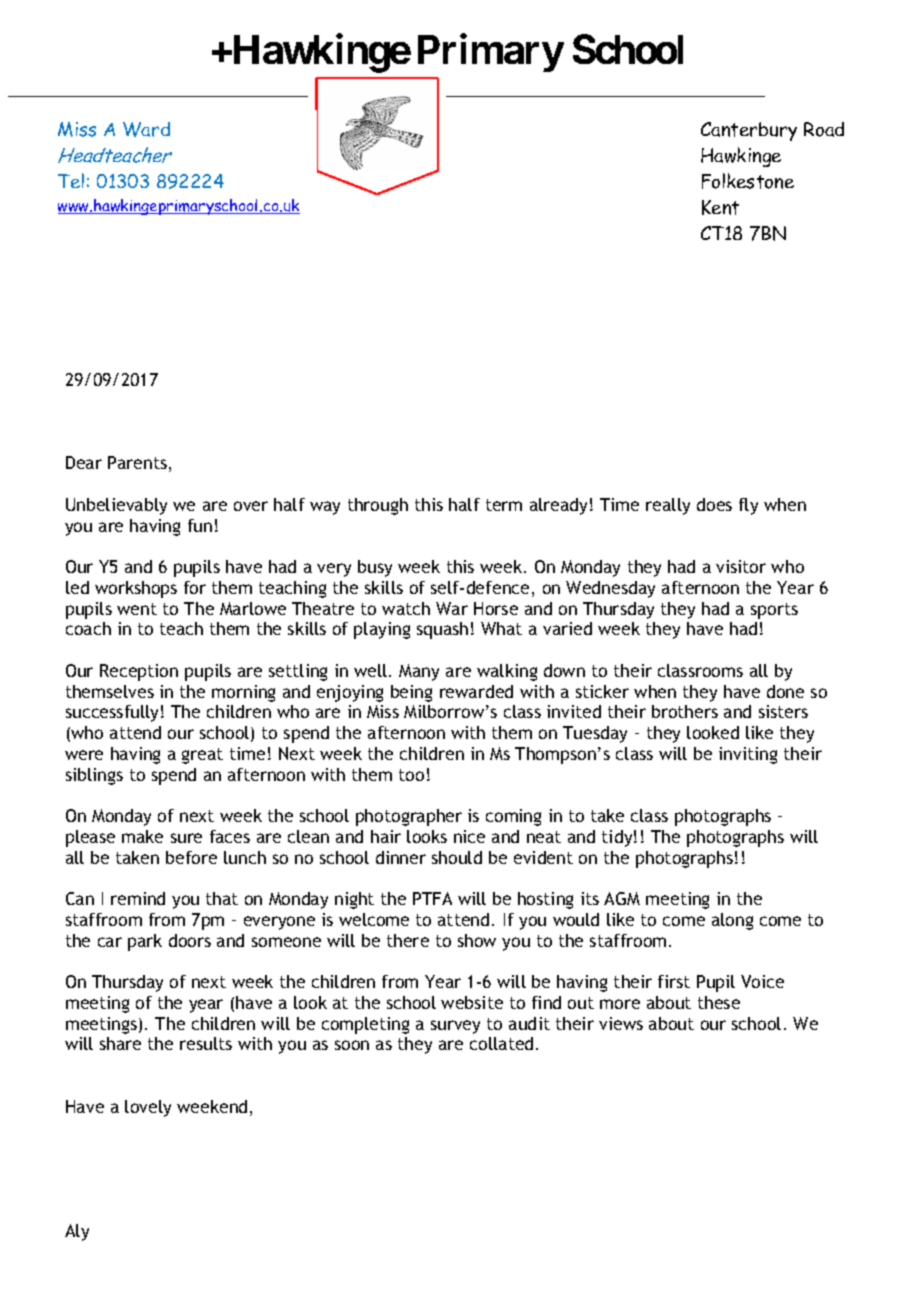 The image size is (924, 1308). I want to click on Unbelievably, so click(116, 506).
